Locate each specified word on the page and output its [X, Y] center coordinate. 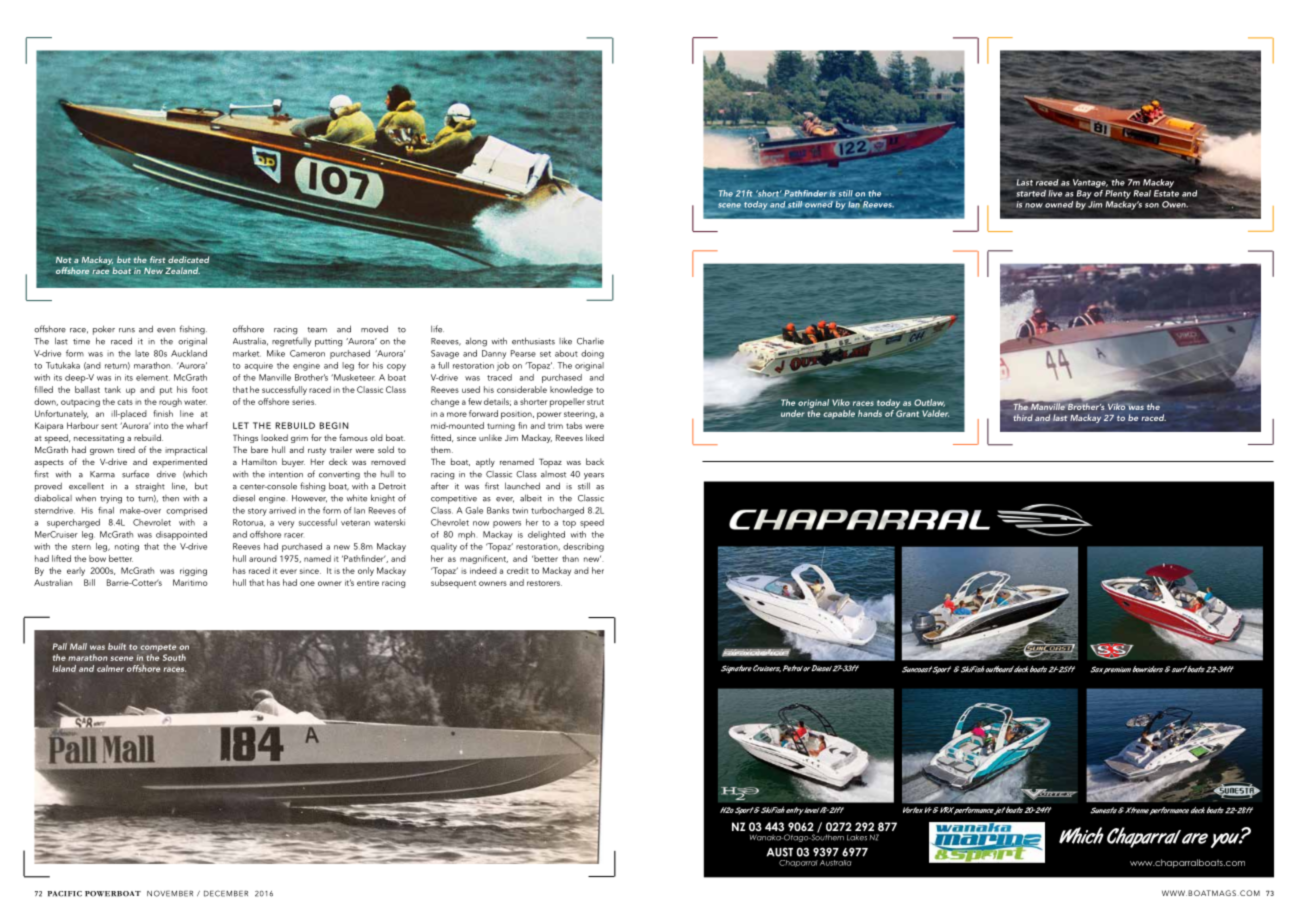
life [437, 329]
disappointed [181, 535]
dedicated [188, 259]
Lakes [857, 837]
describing [583, 547]
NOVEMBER [170, 893]
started [1031, 193]
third [1023, 417]
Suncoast [917, 669]
